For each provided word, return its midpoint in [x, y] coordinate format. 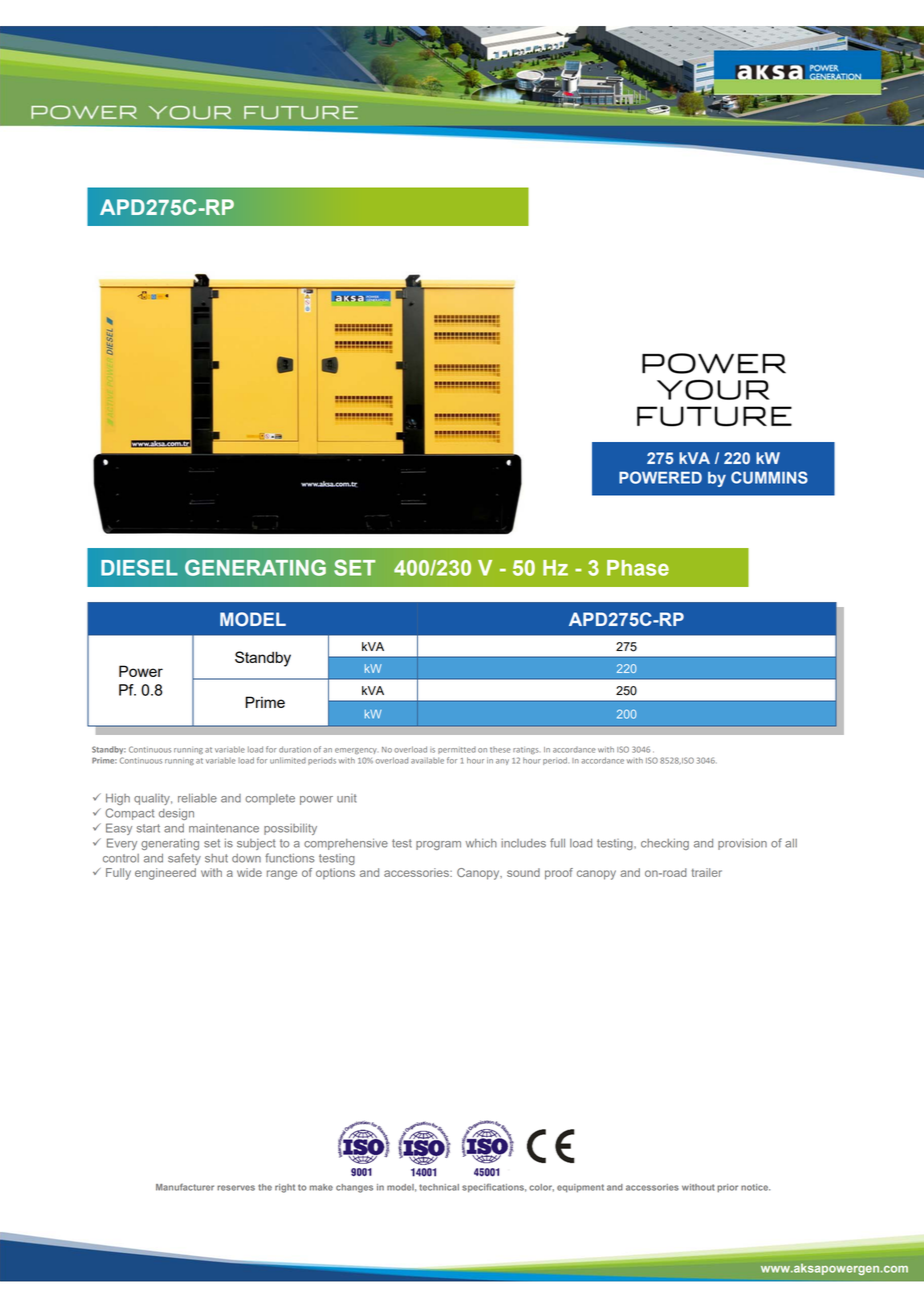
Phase [638, 568]
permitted [457, 750]
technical [439, 1187]
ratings [526, 750]
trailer [706, 872]
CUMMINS [769, 477]
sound [523, 872]
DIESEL [139, 567]
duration [295, 749]
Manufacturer [185, 1187]
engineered [165, 874]
